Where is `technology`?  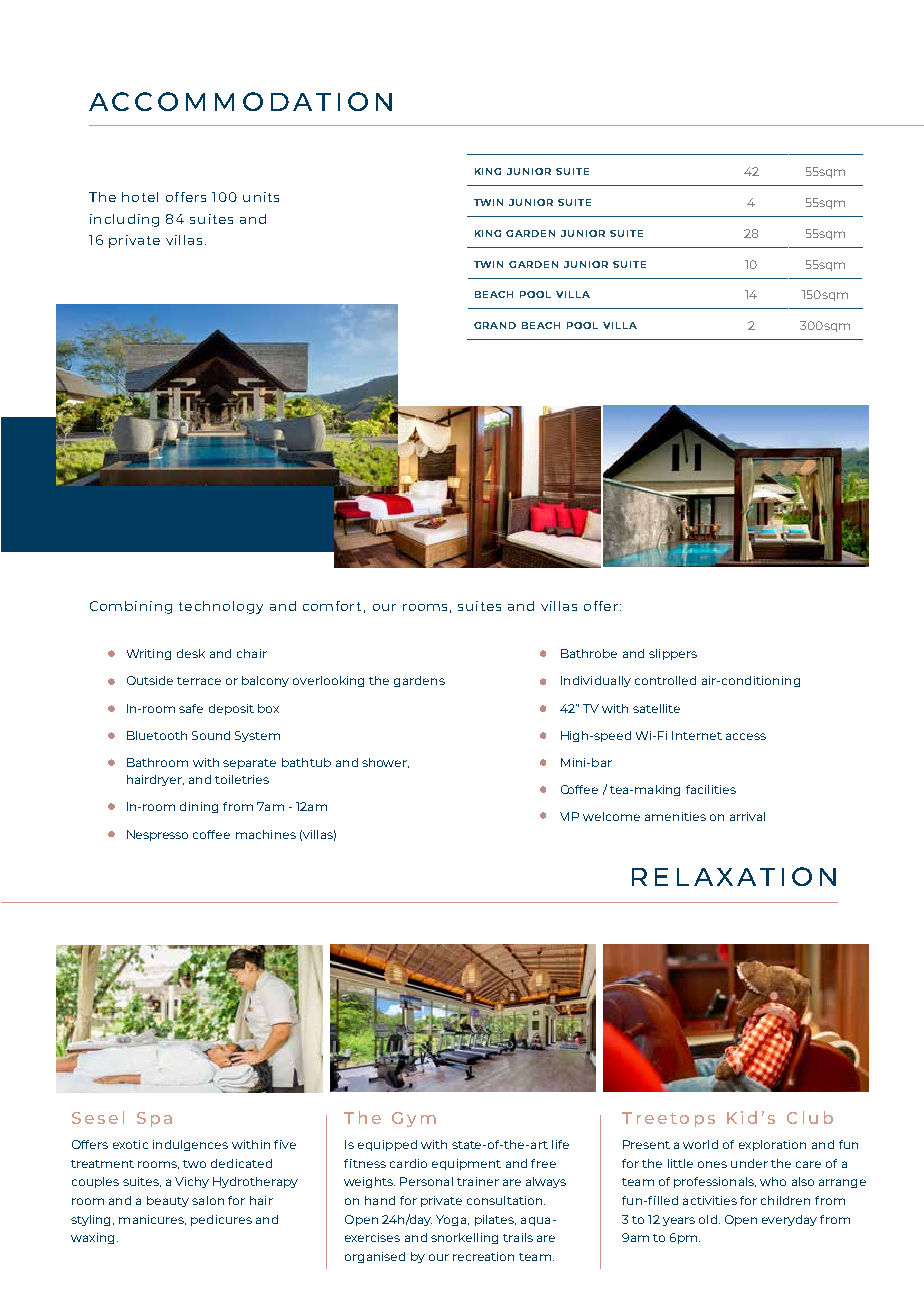
technology is located at coordinates (221, 607).
